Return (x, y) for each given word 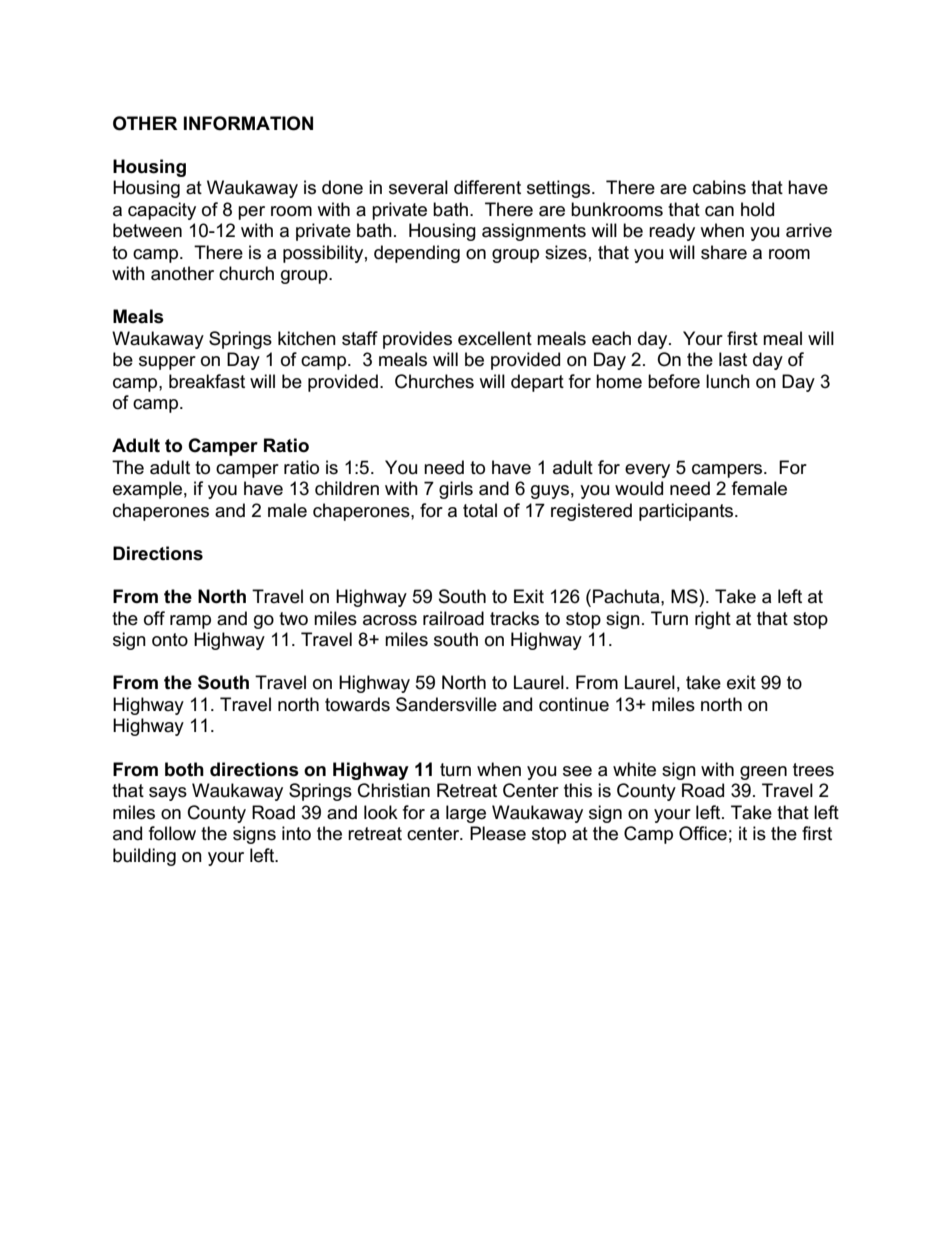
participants (687, 512)
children (347, 488)
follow (172, 833)
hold (757, 209)
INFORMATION (248, 123)
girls (456, 490)
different (487, 187)
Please (498, 833)
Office (703, 833)
